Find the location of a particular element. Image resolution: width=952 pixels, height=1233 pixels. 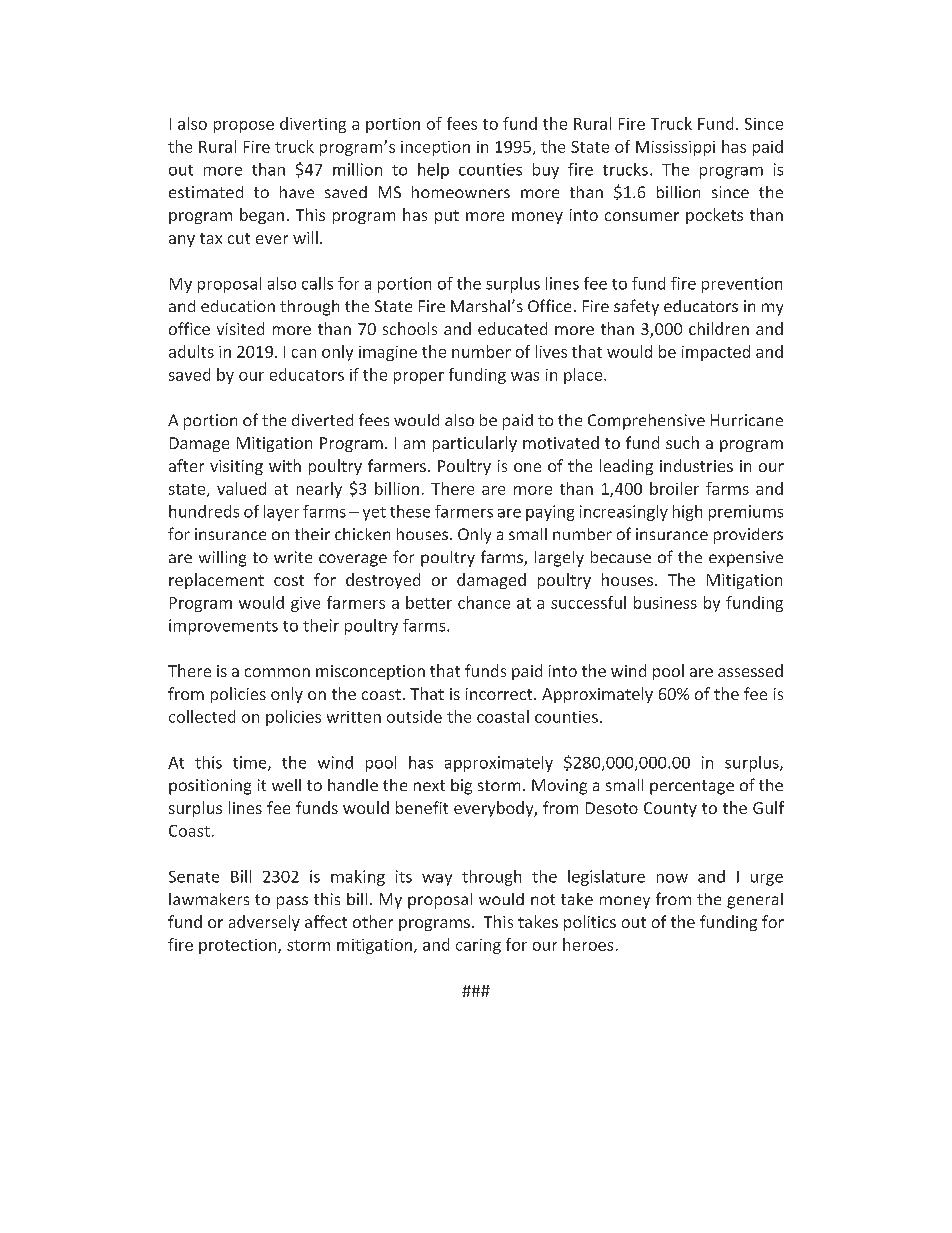

inception is located at coordinates (435, 148).
